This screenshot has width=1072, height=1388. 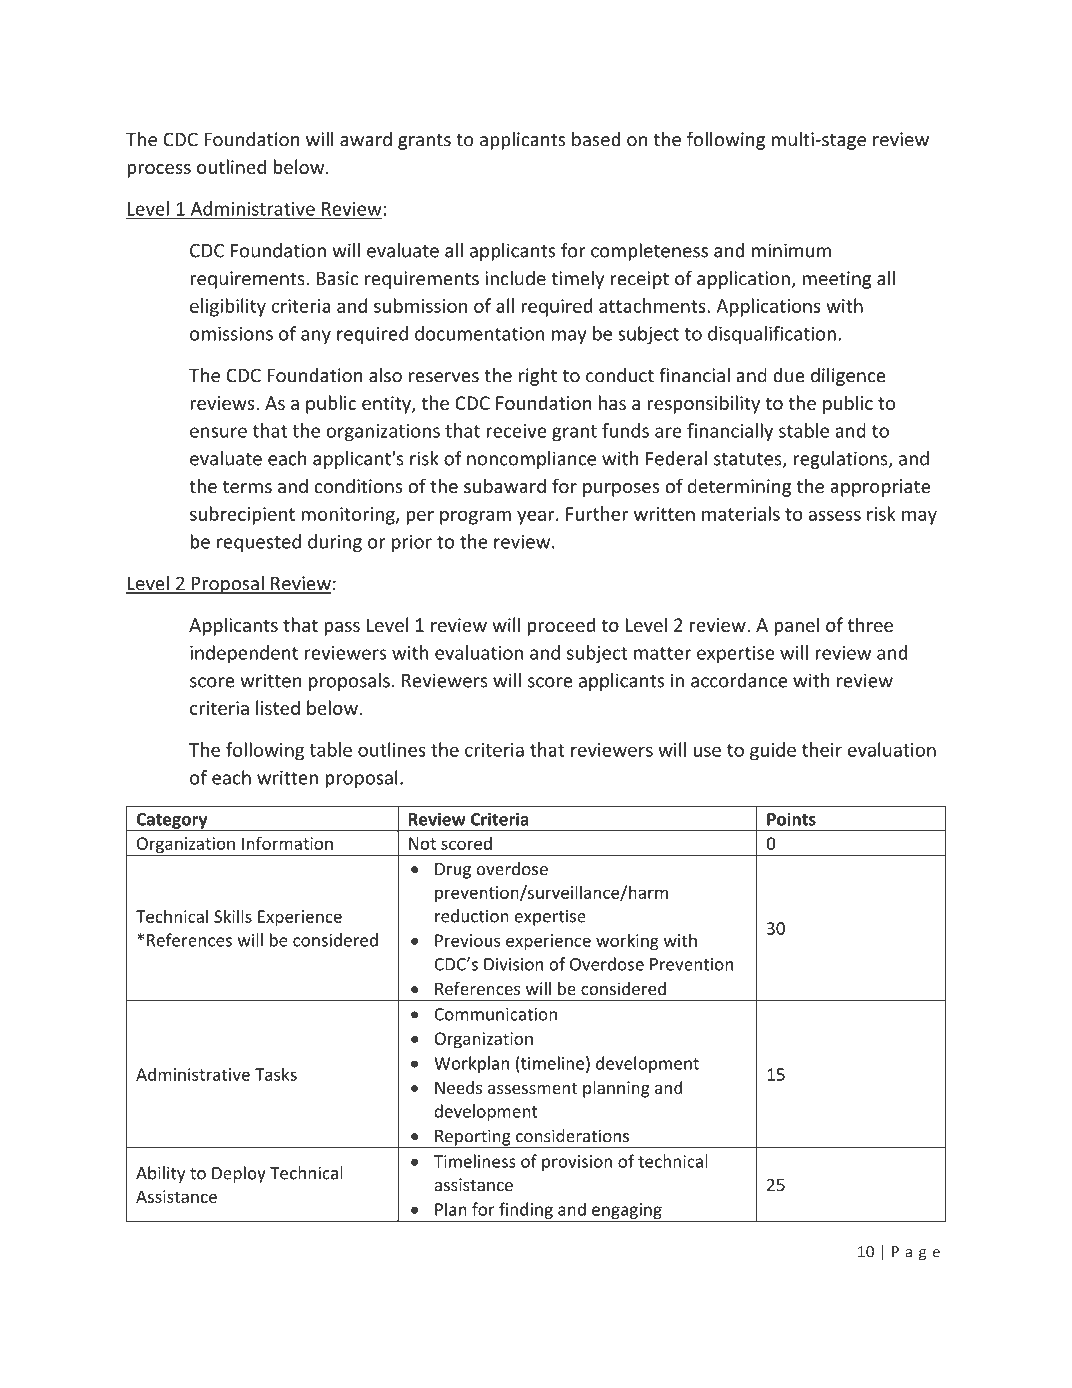 I want to click on Deploy, so click(x=239, y=1174).
